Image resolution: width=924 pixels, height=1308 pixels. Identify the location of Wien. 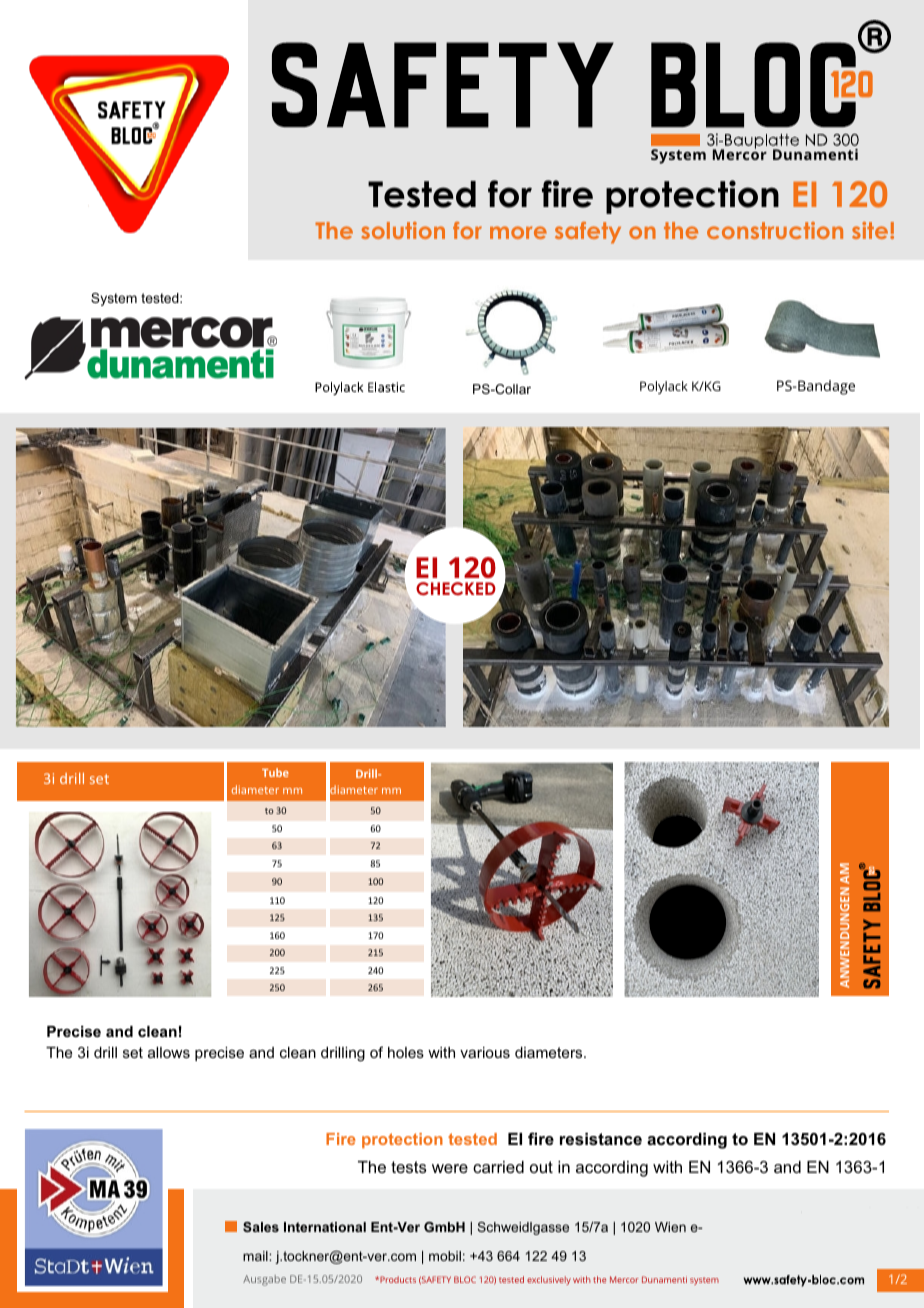
(670, 1227).
